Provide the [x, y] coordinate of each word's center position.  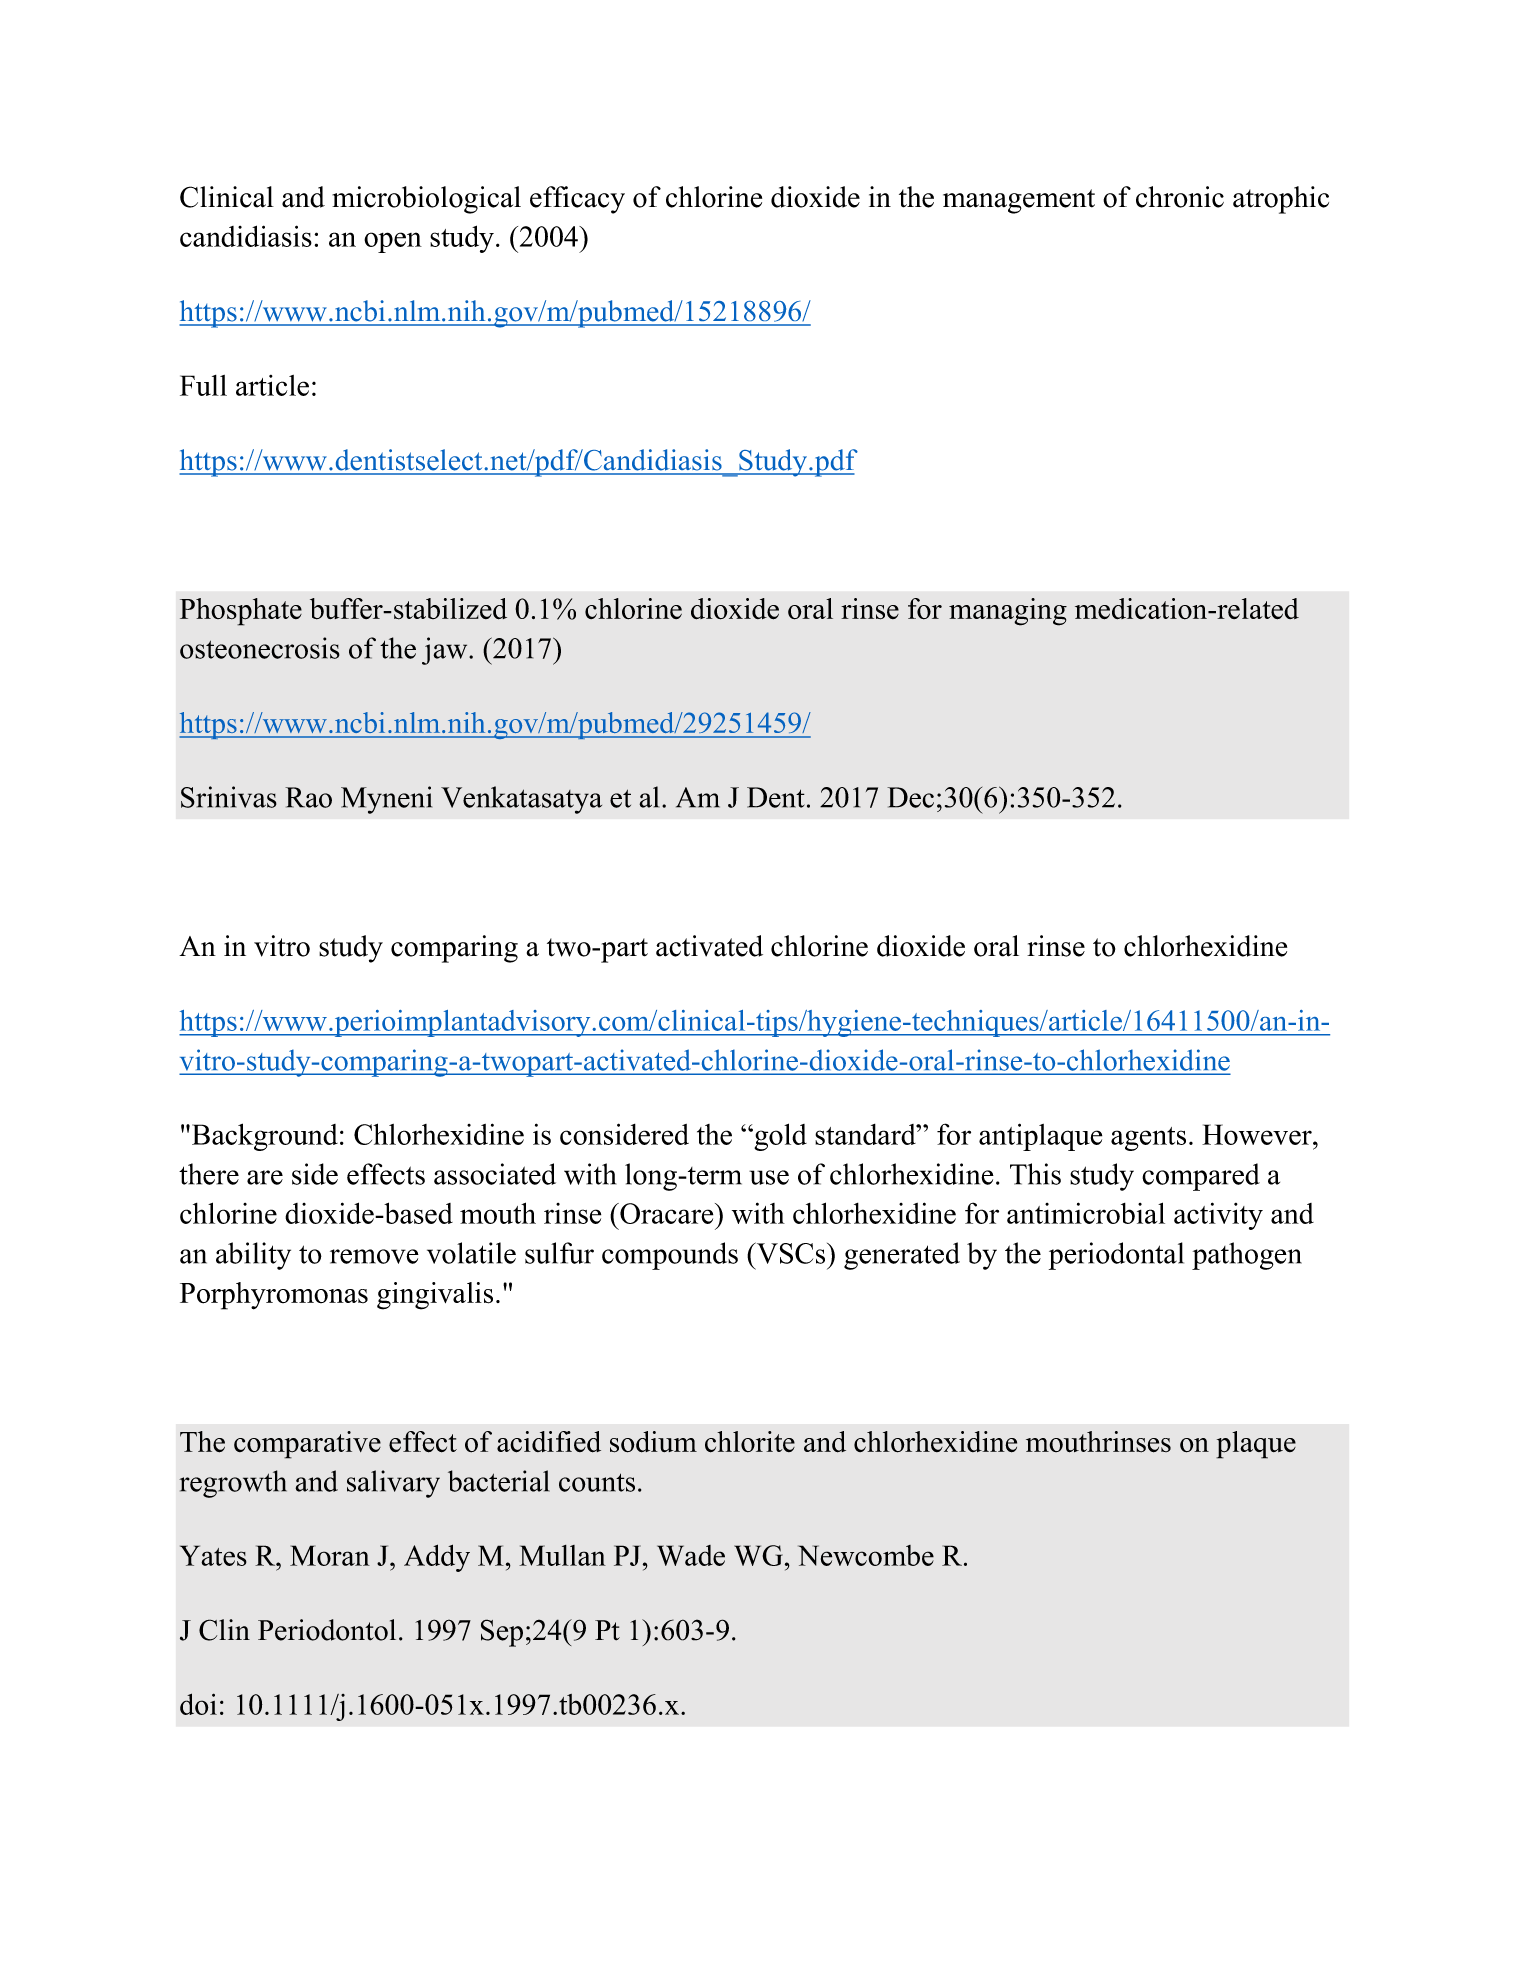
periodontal [1116, 1256]
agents [1148, 1139]
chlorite [750, 1442]
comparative [307, 1445]
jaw [446, 651]
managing [1008, 612]
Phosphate [241, 612]
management [1019, 201]
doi [198, 1704]
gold [779, 1137]
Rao [308, 797]
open [393, 242]
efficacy [577, 200]
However [1258, 1134]
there [209, 1174]
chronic [1180, 197]
